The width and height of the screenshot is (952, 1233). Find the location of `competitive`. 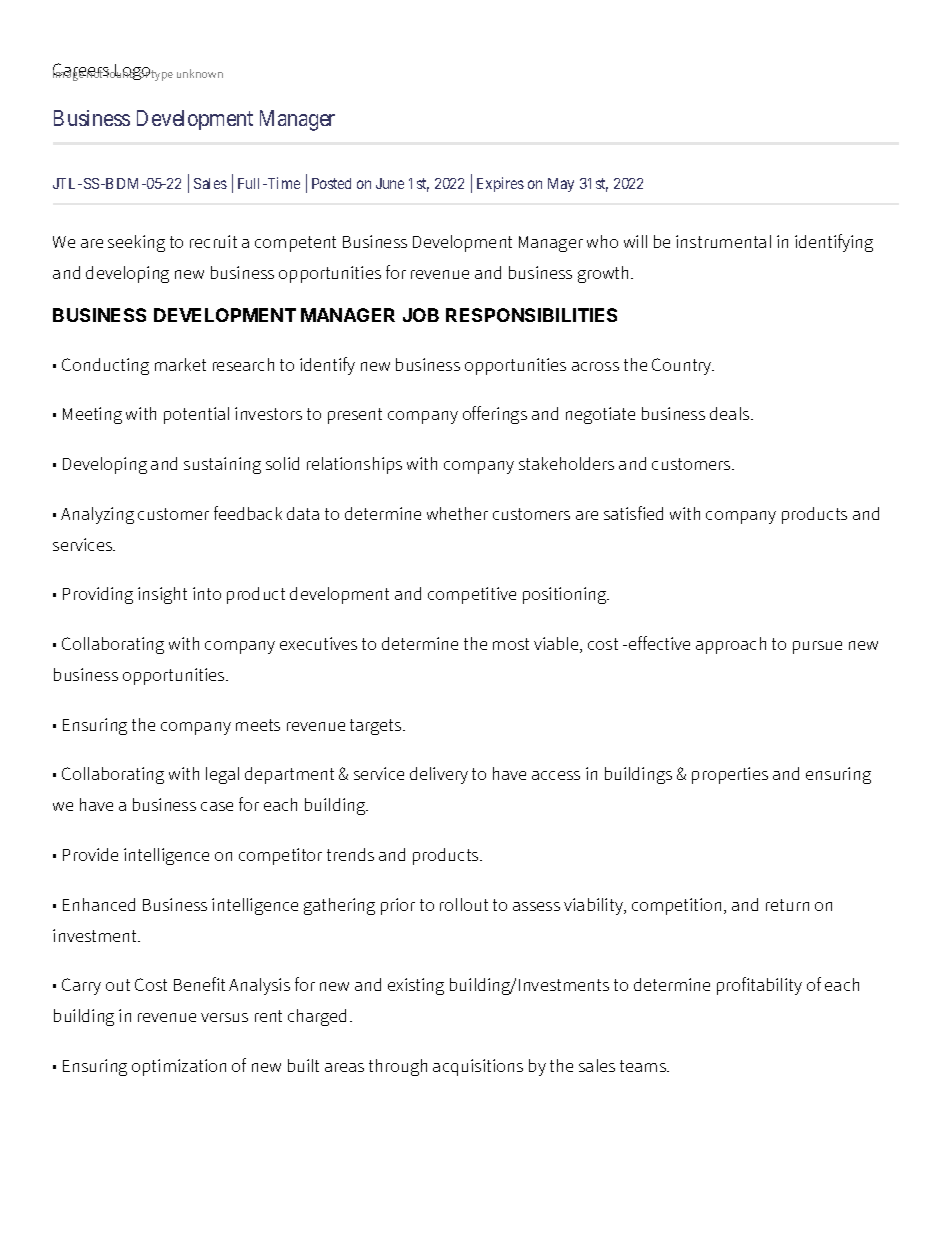

competitive is located at coordinates (472, 595).
